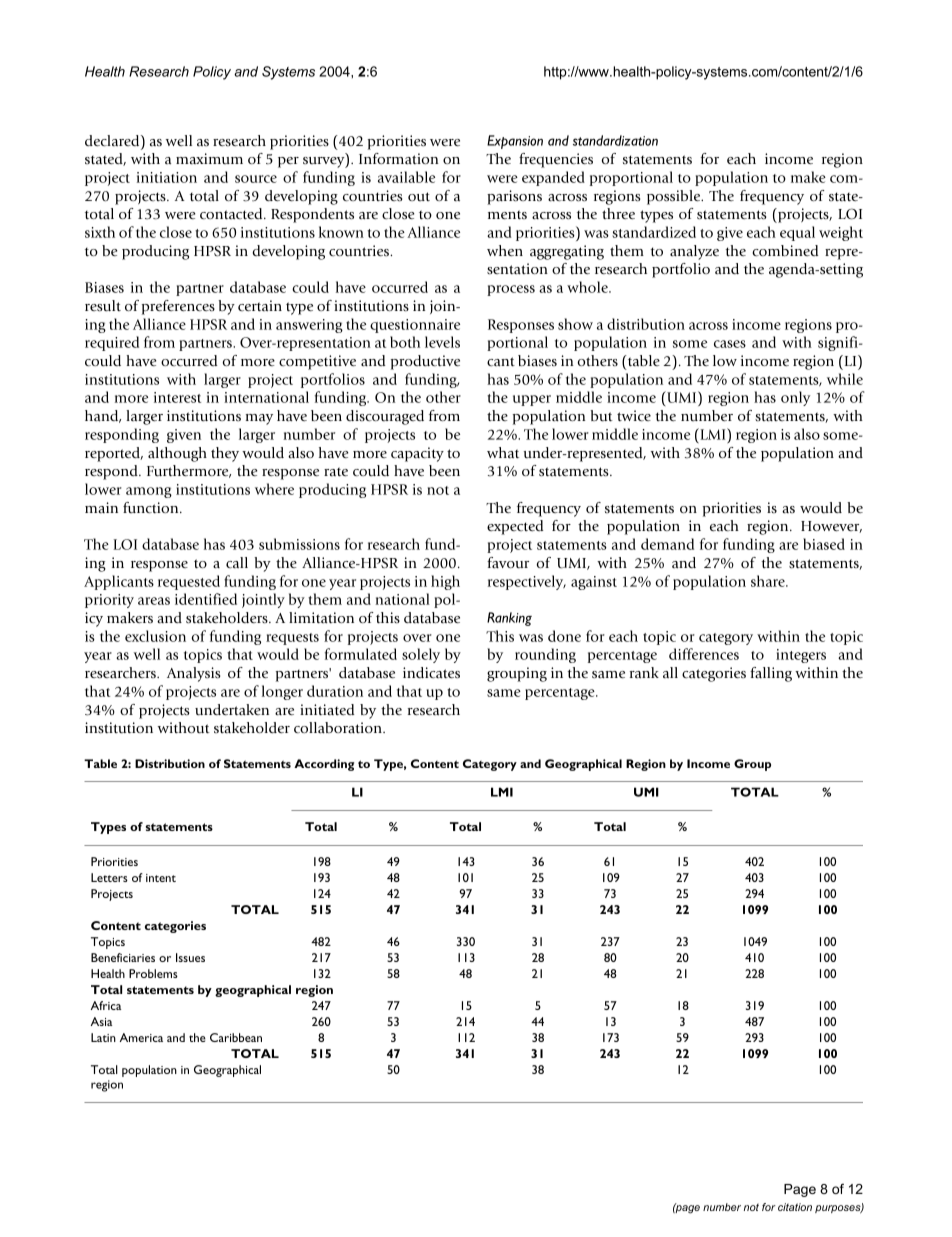 Image resolution: width=952 pixels, height=1237 pixels. What do you see at coordinates (771, 674) in the document?
I see `falling` at bounding box center [771, 674].
